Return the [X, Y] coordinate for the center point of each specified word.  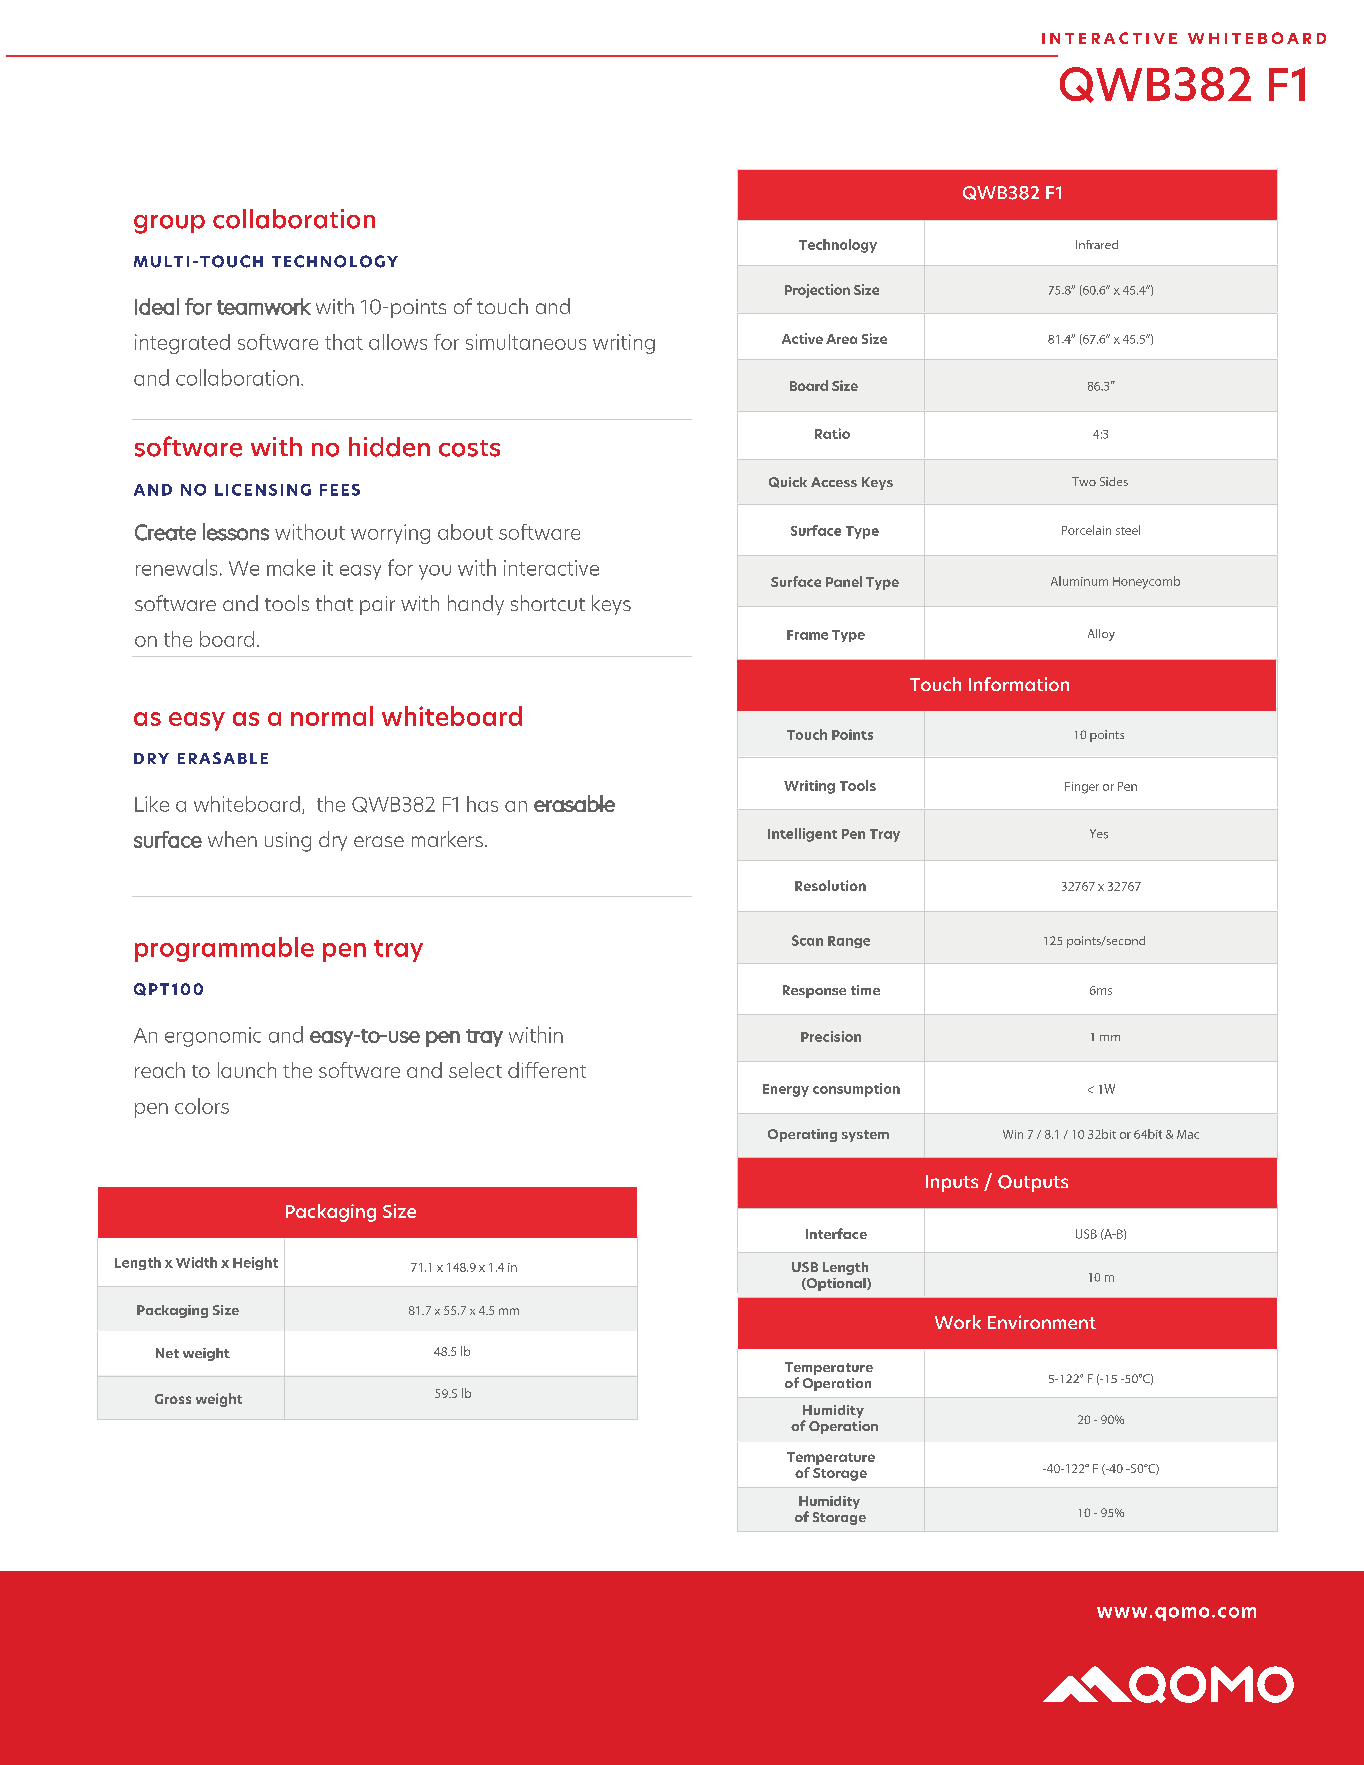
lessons [236, 532]
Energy [786, 1090]
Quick [788, 482]
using [288, 842]
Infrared [1097, 244]
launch [247, 1070]
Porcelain [1086, 530]
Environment [1042, 1322]
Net [167, 1353]
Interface [836, 1233]
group [169, 224]
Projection [817, 291]
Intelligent [802, 835]
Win [1013, 1134]
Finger [1082, 788]
